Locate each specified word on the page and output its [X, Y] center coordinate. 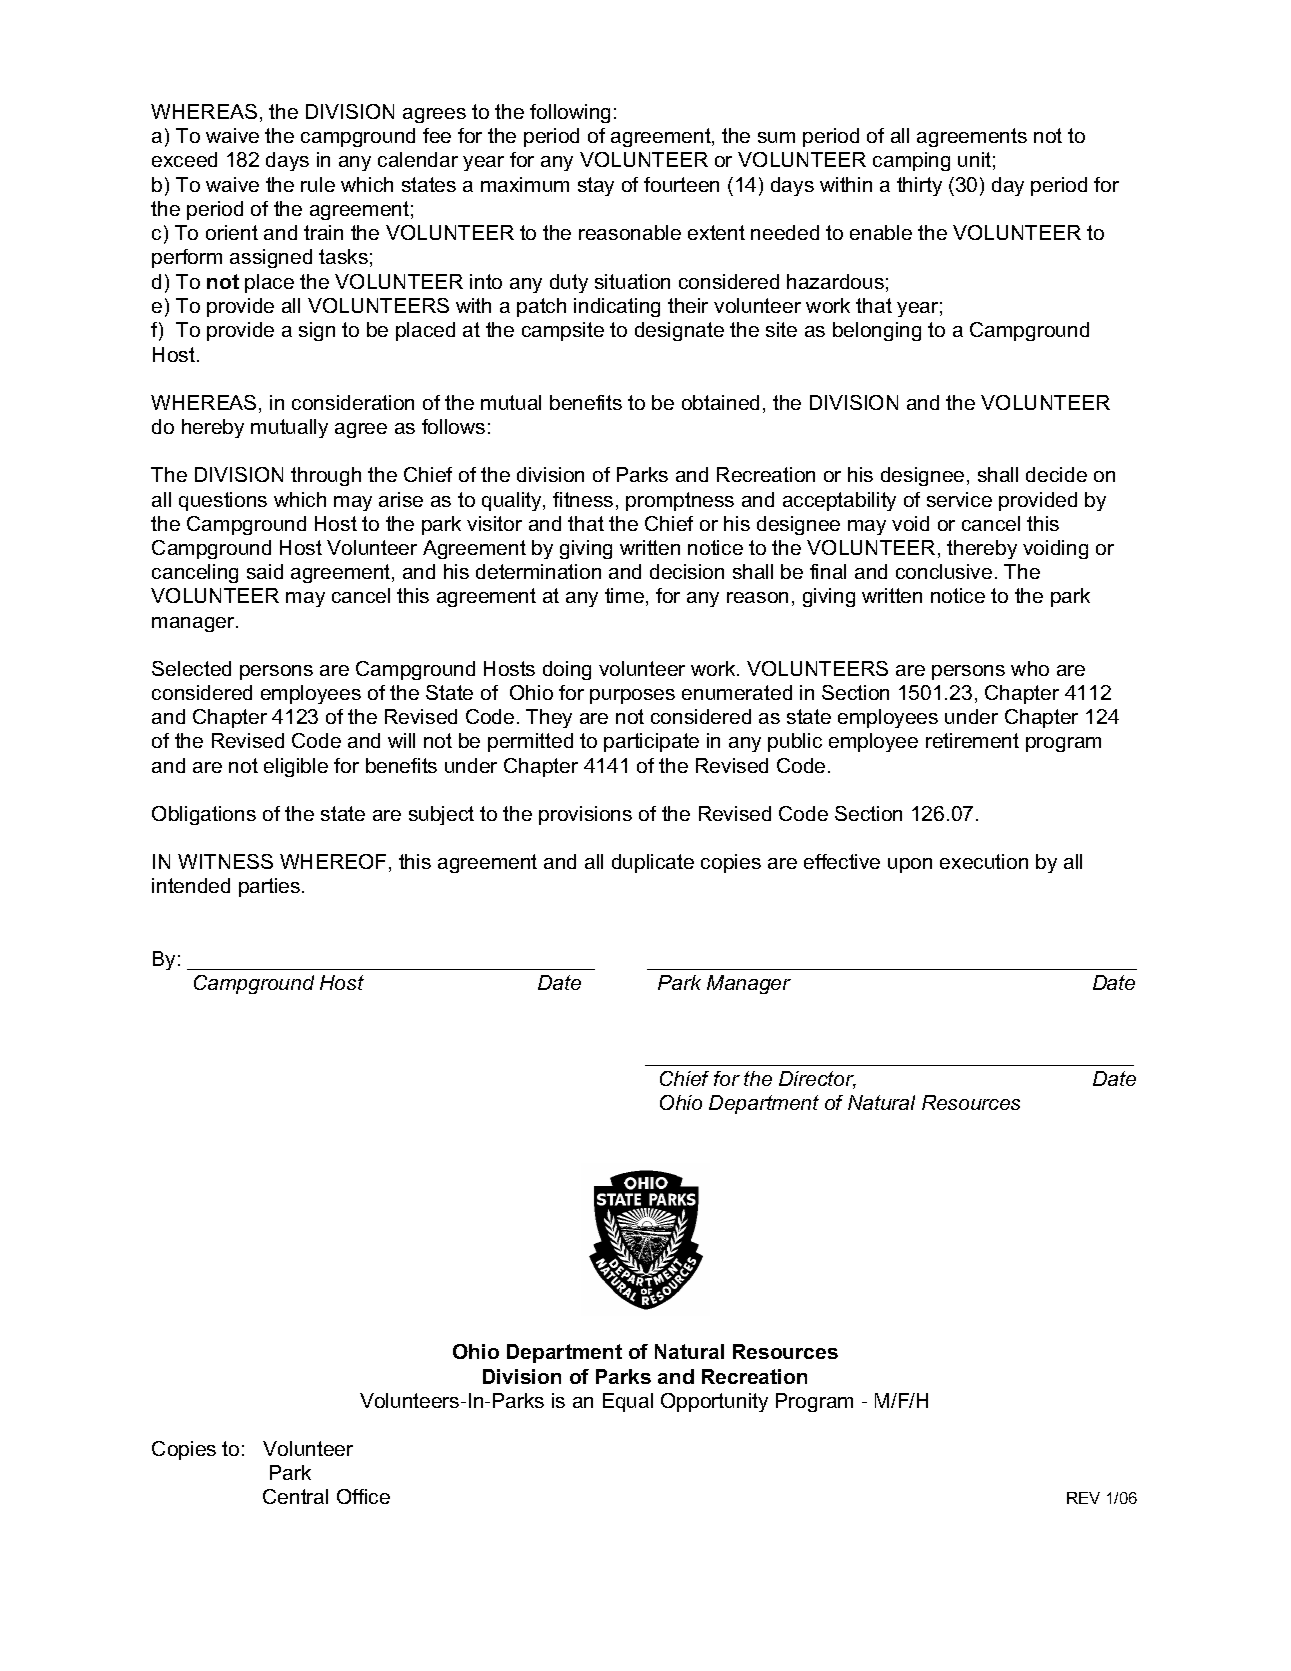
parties [271, 887]
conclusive [944, 571]
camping [911, 161]
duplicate [653, 863]
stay [596, 186]
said [265, 571]
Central [295, 1496]
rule [318, 184]
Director [817, 1080]
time [624, 595]
